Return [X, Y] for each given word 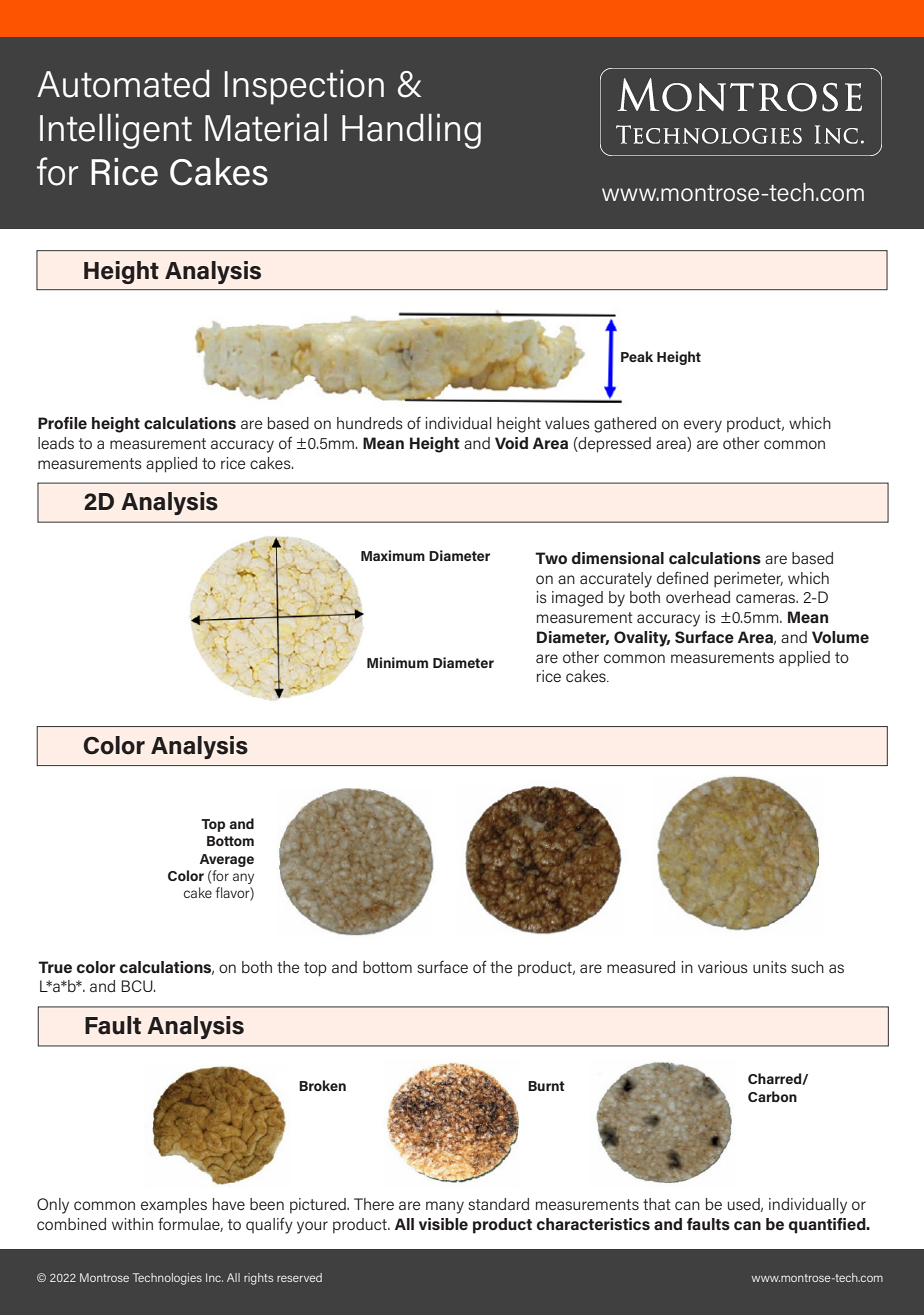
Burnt [546, 1086]
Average [227, 860]
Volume [840, 637]
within [132, 1224]
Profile [62, 423]
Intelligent [116, 131]
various [723, 967]
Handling [411, 131]
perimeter [748, 580]
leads [56, 443]
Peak [637, 356]
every [703, 426]
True [55, 967]
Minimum [397, 662]
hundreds [370, 423]
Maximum [393, 555]
